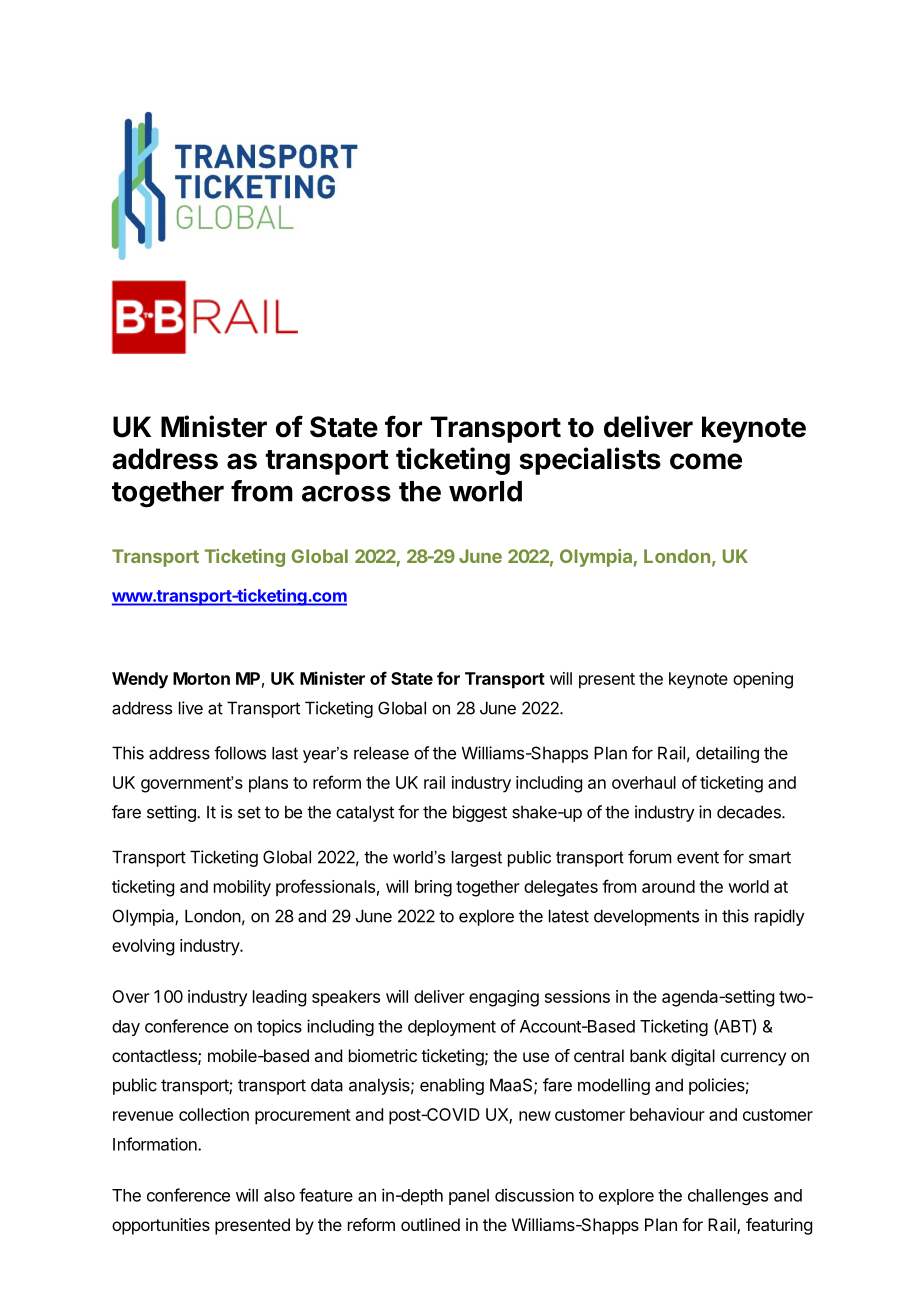  Describe the element at coordinates (590, 461) in the screenshot. I see `specialists` at that location.
